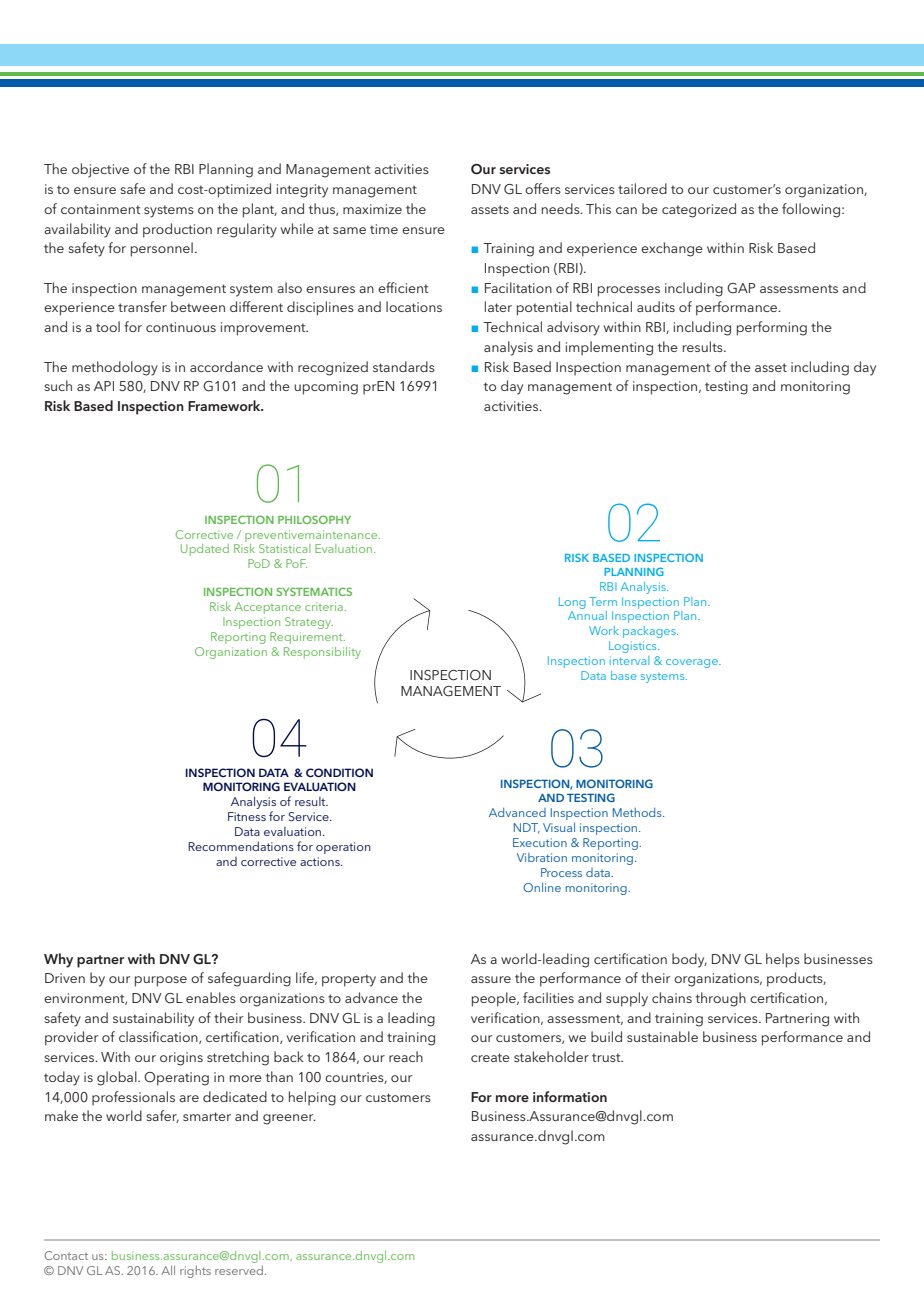 Image resolution: width=924 pixels, height=1308 pixels. What do you see at coordinates (247, 816) in the screenshot?
I see `Fitness` at bounding box center [247, 816].
